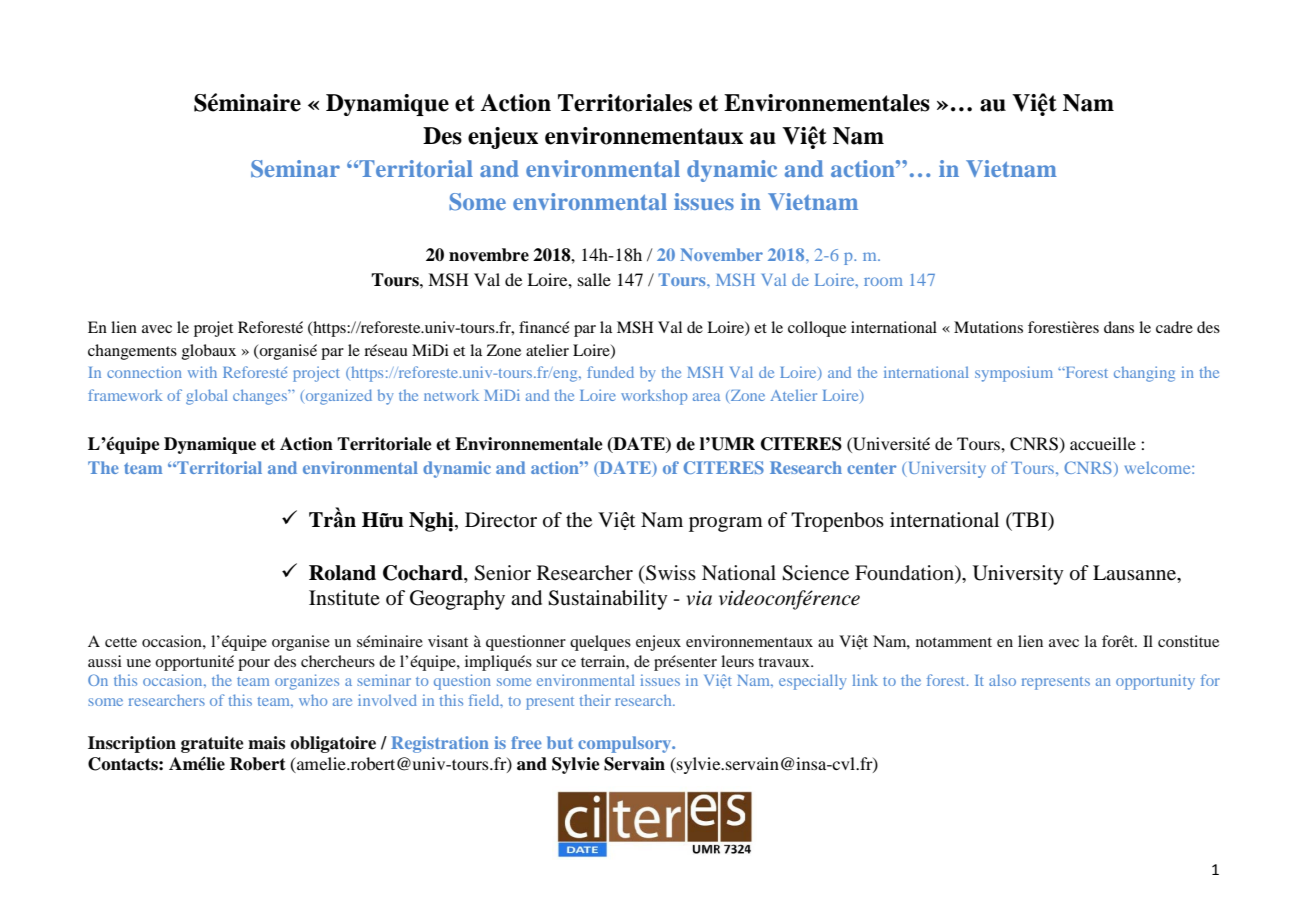 This screenshot has width=1308, height=924. I want to click on room, so click(883, 281).
